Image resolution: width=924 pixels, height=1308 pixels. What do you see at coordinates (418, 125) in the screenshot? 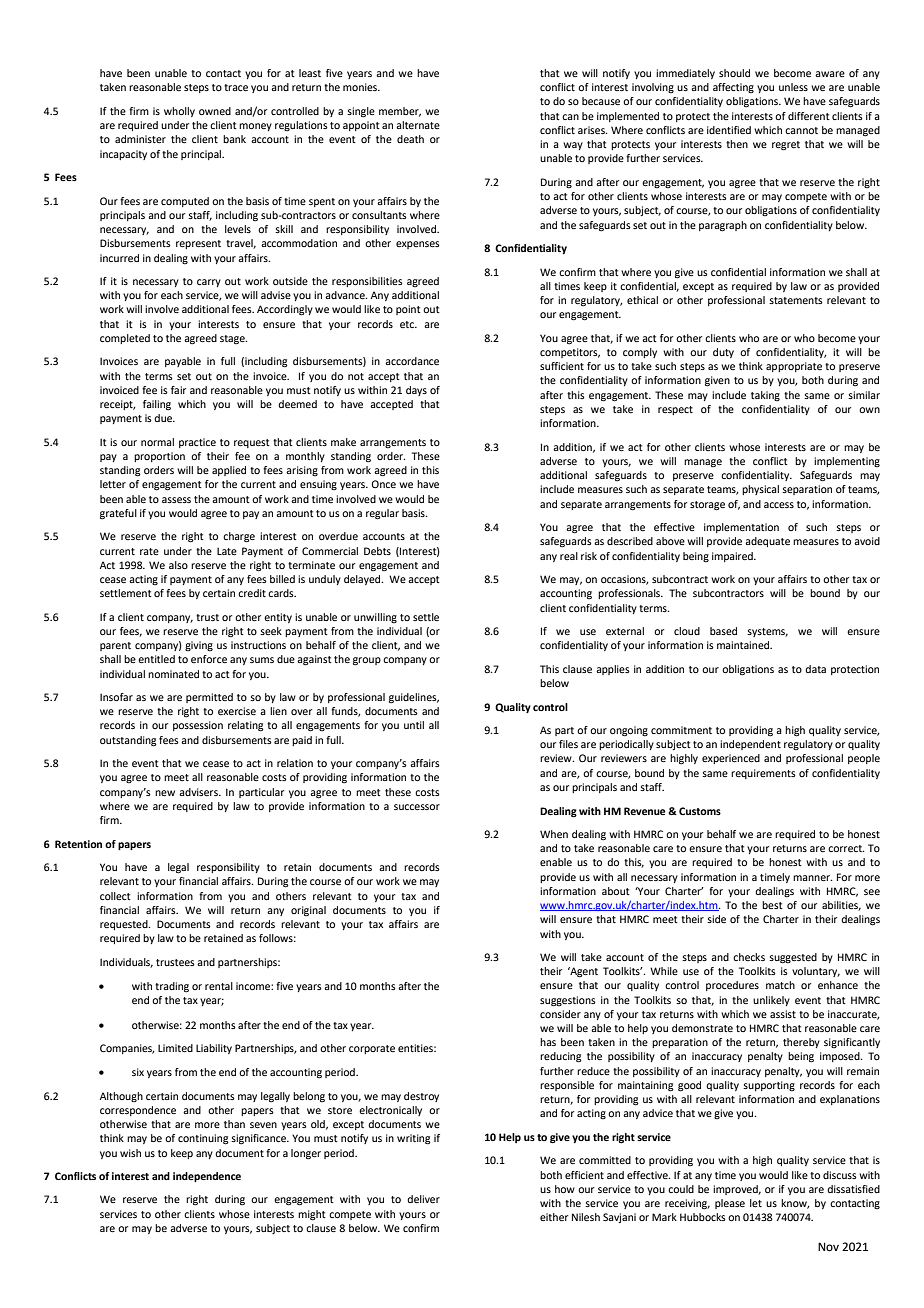
I see `alternate` at bounding box center [418, 125].
